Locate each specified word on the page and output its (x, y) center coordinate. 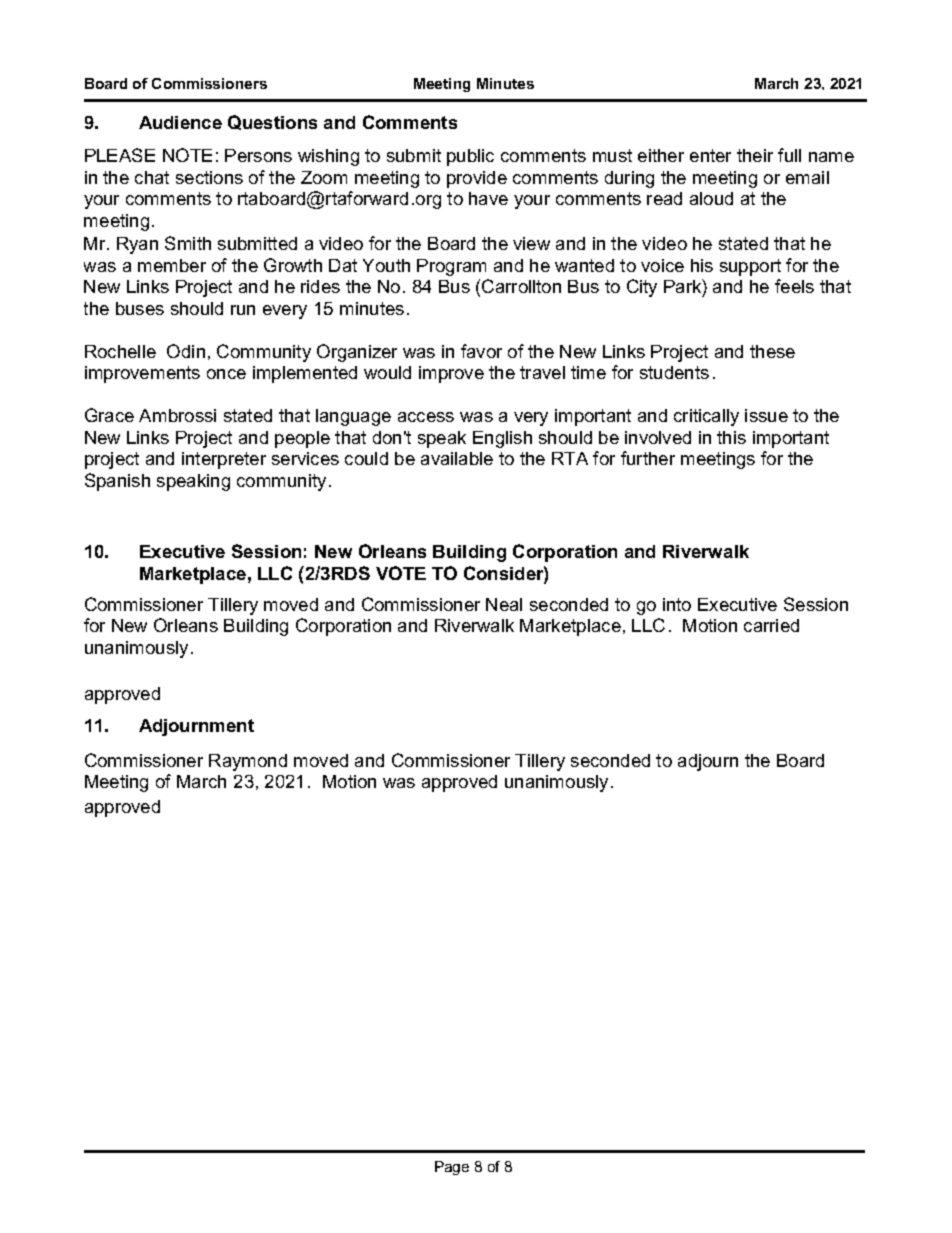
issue (766, 415)
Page (452, 1168)
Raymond (248, 762)
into (677, 604)
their (755, 155)
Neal (504, 604)
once (226, 374)
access (426, 417)
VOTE (401, 573)
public (470, 157)
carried (771, 625)
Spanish (117, 482)
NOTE (187, 155)
